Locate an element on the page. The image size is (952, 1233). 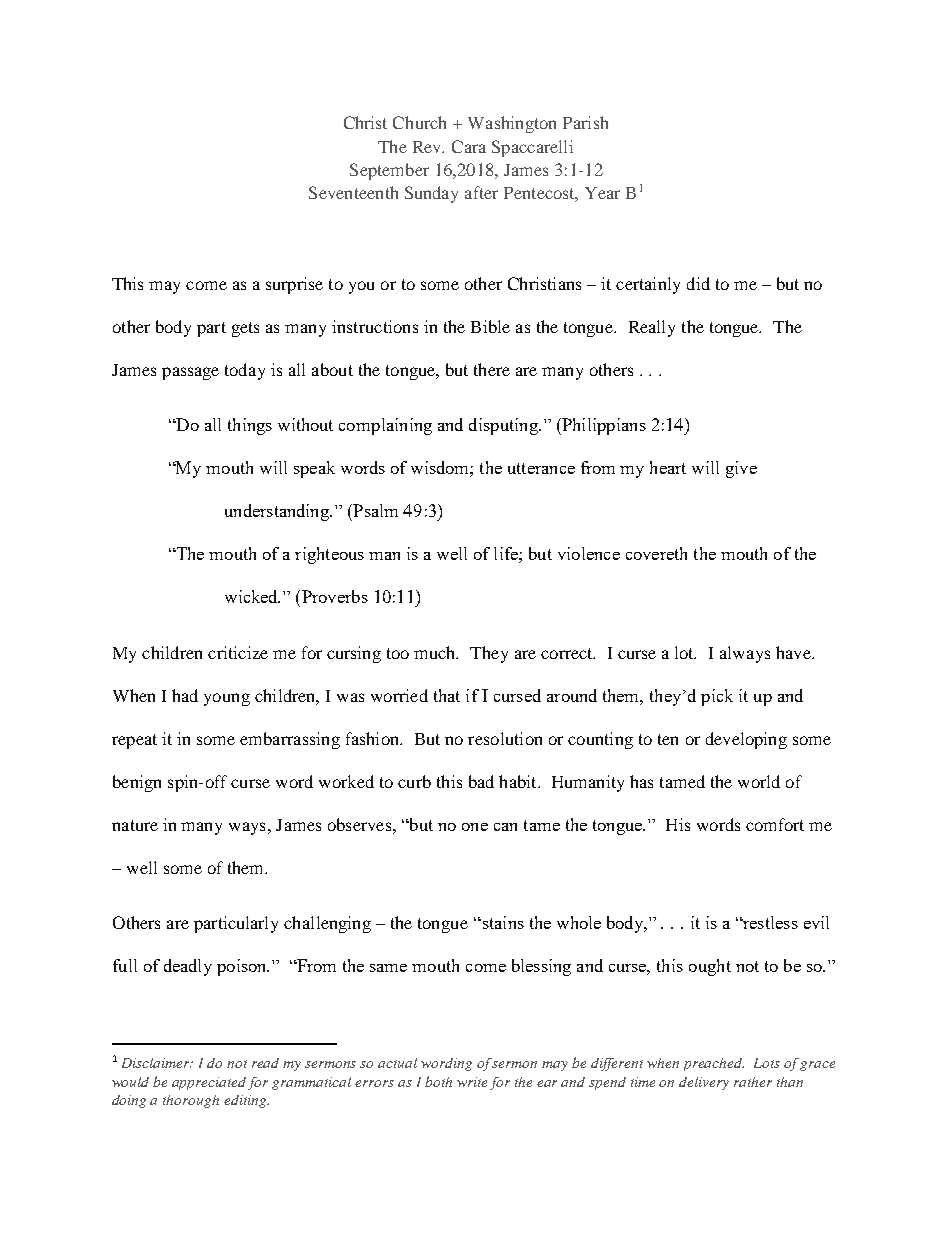
Cara is located at coordinates (469, 146).
